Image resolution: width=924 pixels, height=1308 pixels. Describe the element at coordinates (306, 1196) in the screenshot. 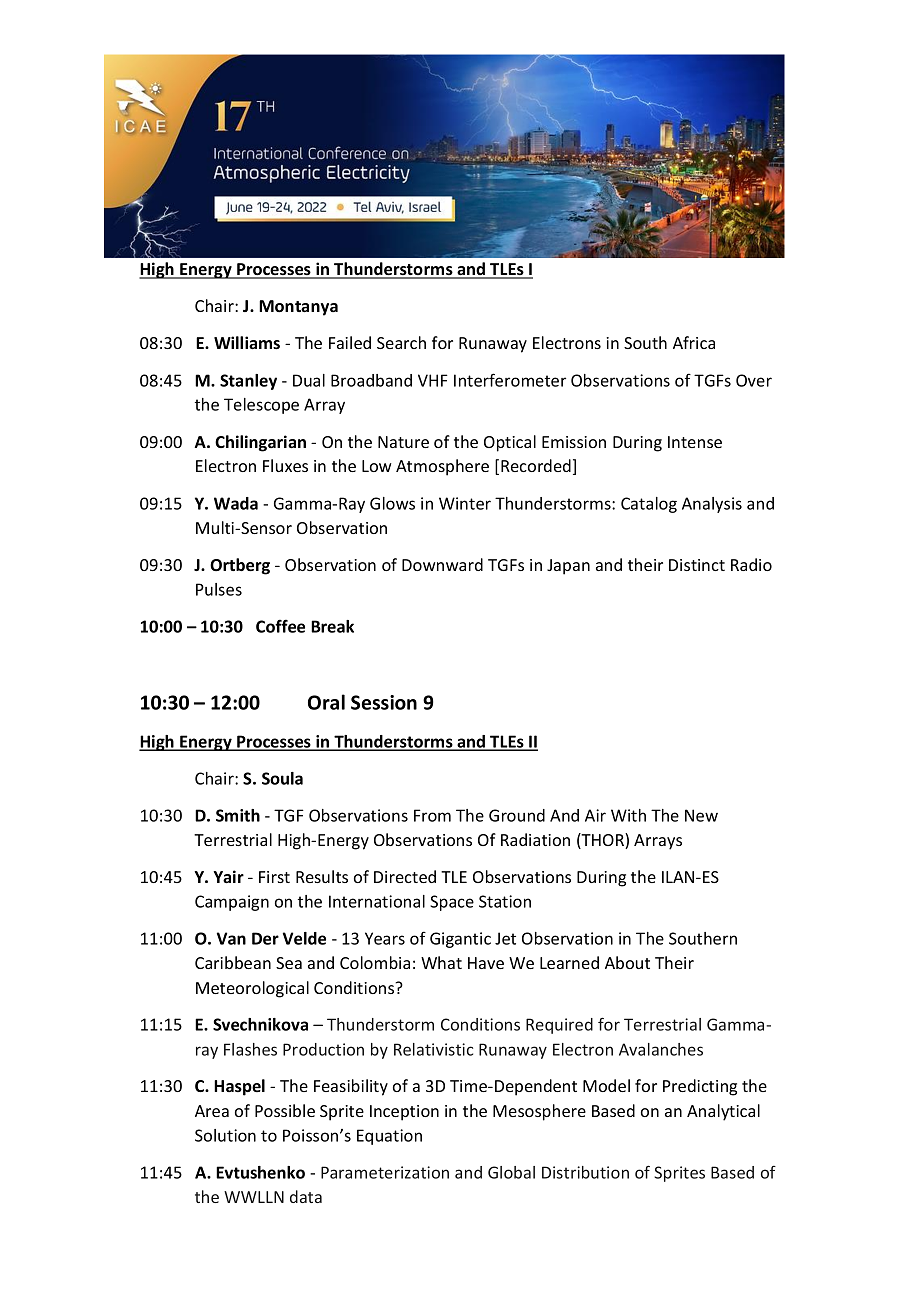

I see `data` at that location.
